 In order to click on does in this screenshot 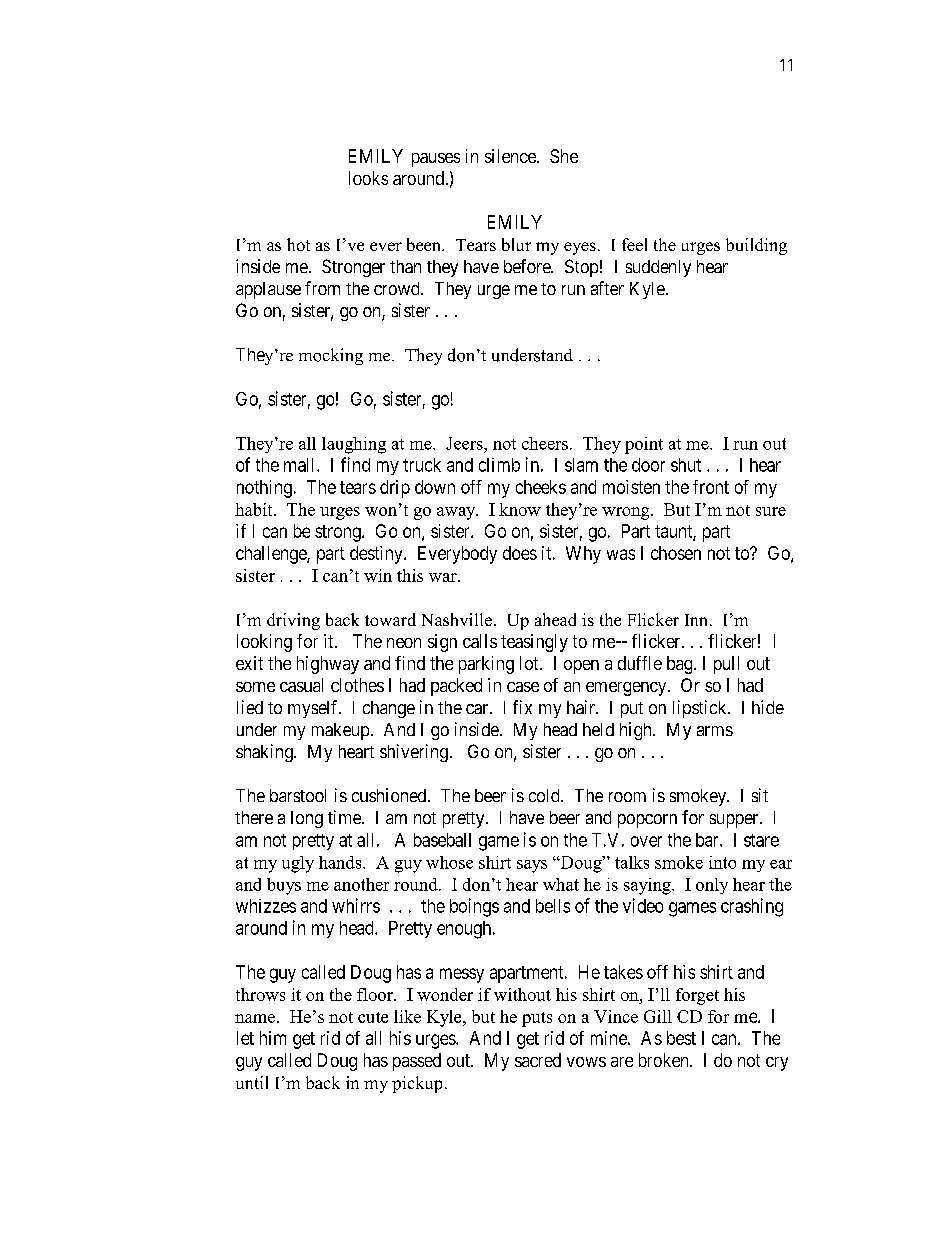, I will do `click(520, 553)`.
